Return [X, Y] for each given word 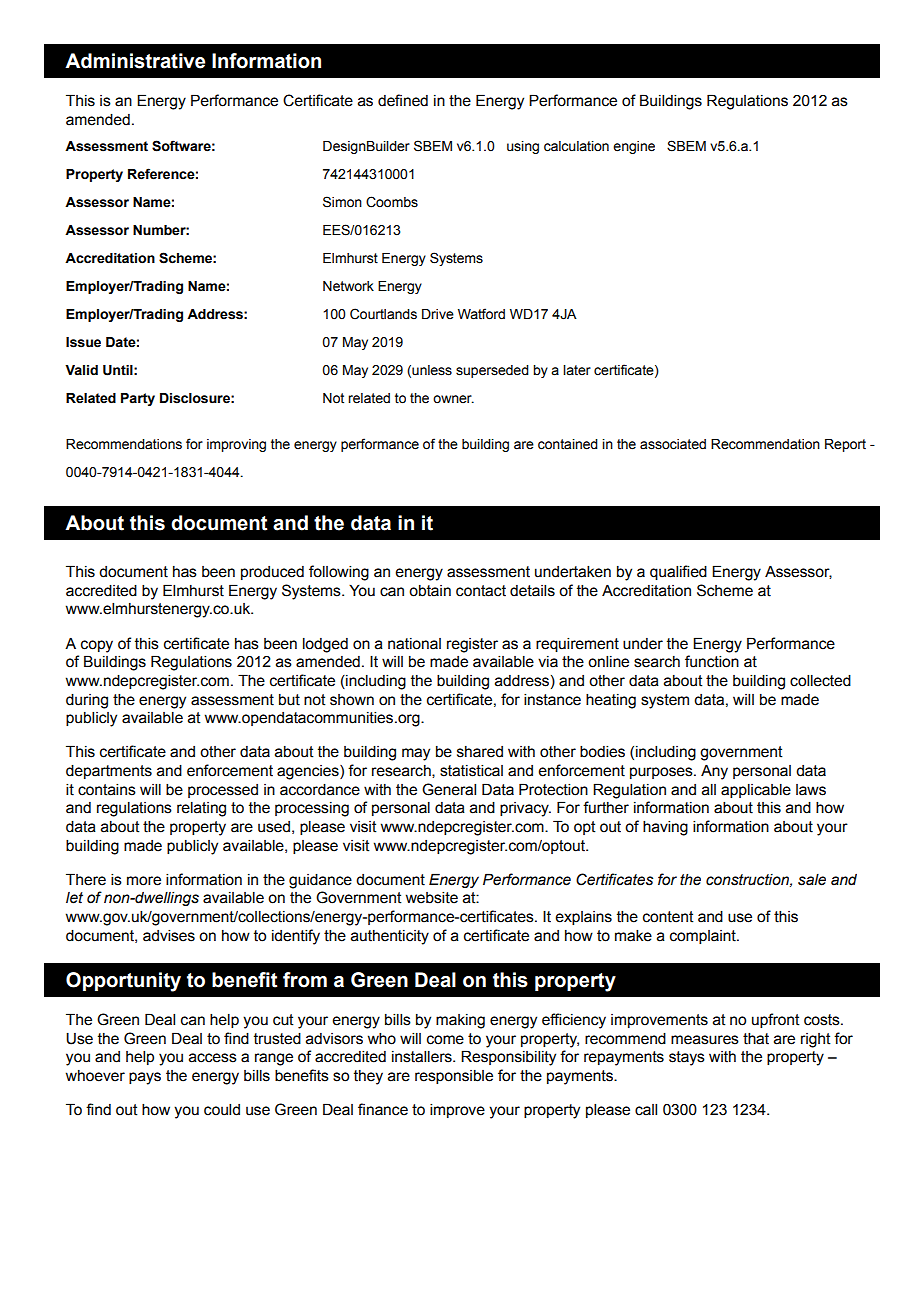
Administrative [135, 61]
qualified [678, 572]
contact [481, 591]
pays [145, 1078]
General [449, 789]
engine [634, 147]
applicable [756, 791]
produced [272, 573]
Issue [83, 342]
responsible [454, 1077]
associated [673, 444]
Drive [438, 314]
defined [403, 100]
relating [201, 809]
